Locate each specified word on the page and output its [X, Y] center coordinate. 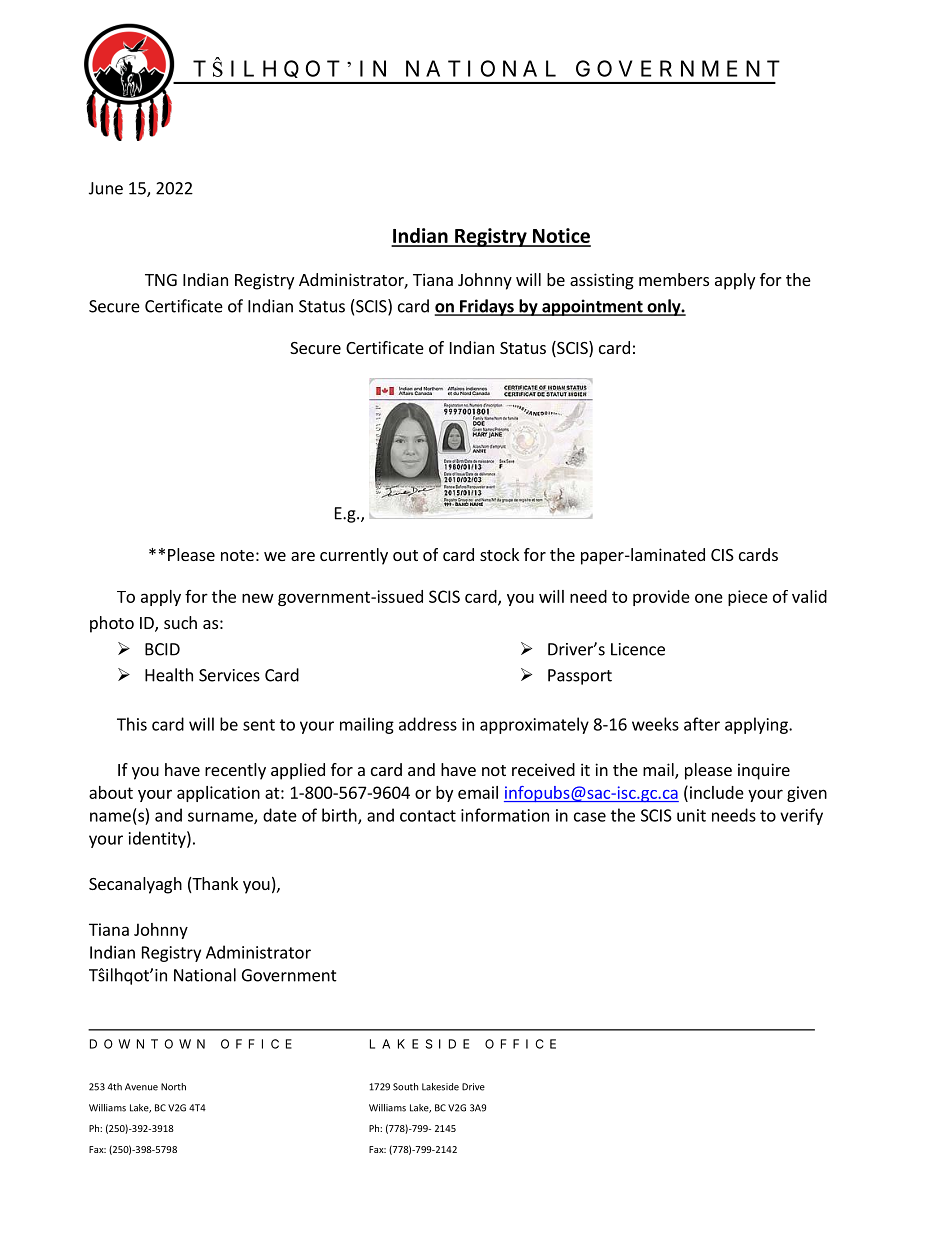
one [709, 598]
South [405, 1087]
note [237, 555]
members [674, 279]
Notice [561, 237]
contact [428, 816]
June [106, 188]
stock [499, 554]
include [715, 792]
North [173, 1087]
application [218, 794]
